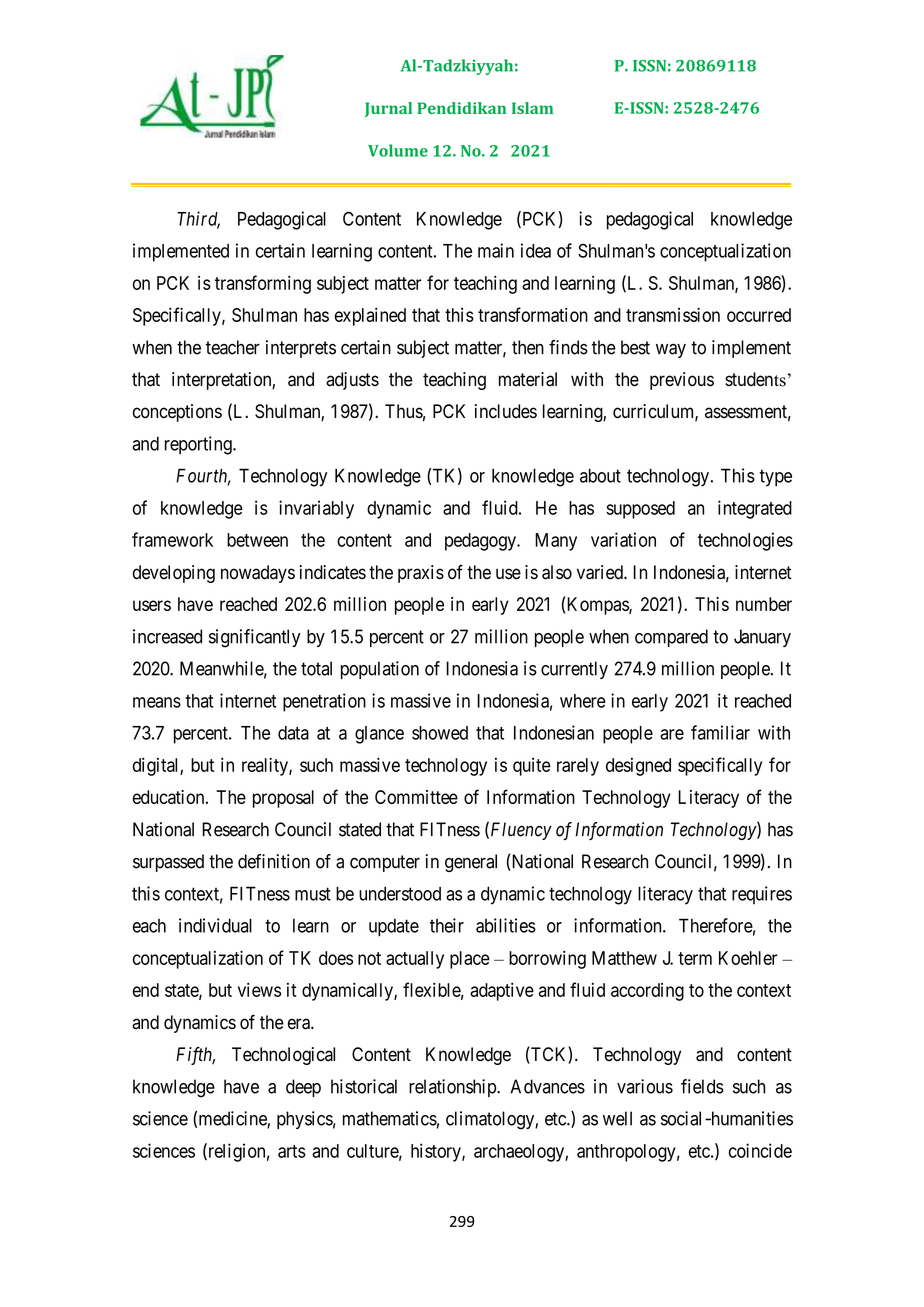 This screenshot has height=1307, width=924. Describe the element at coordinates (471, 863) in the screenshot. I see `general` at that location.
